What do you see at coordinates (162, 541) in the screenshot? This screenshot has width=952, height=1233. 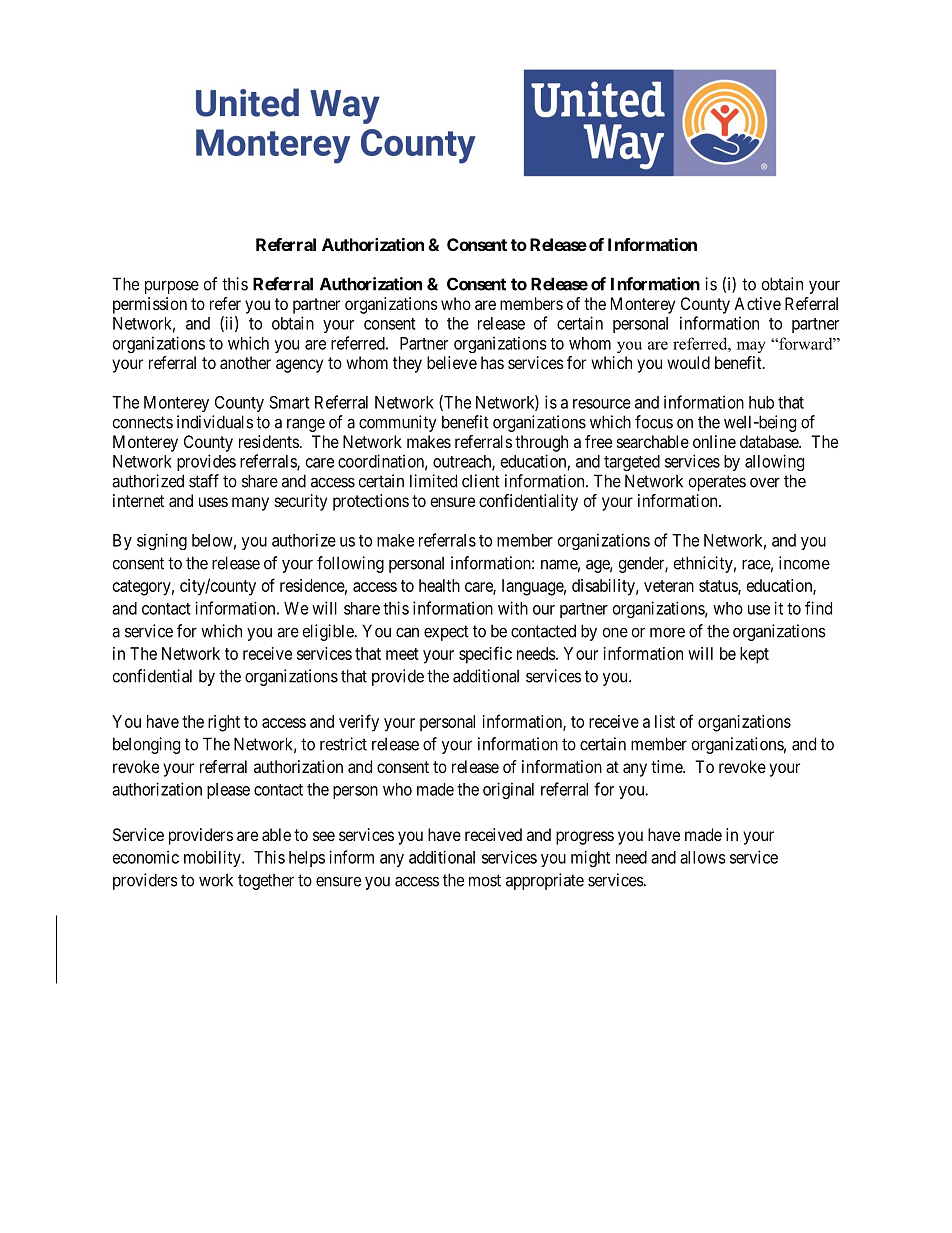 I see `signing` at bounding box center [162, 541].
